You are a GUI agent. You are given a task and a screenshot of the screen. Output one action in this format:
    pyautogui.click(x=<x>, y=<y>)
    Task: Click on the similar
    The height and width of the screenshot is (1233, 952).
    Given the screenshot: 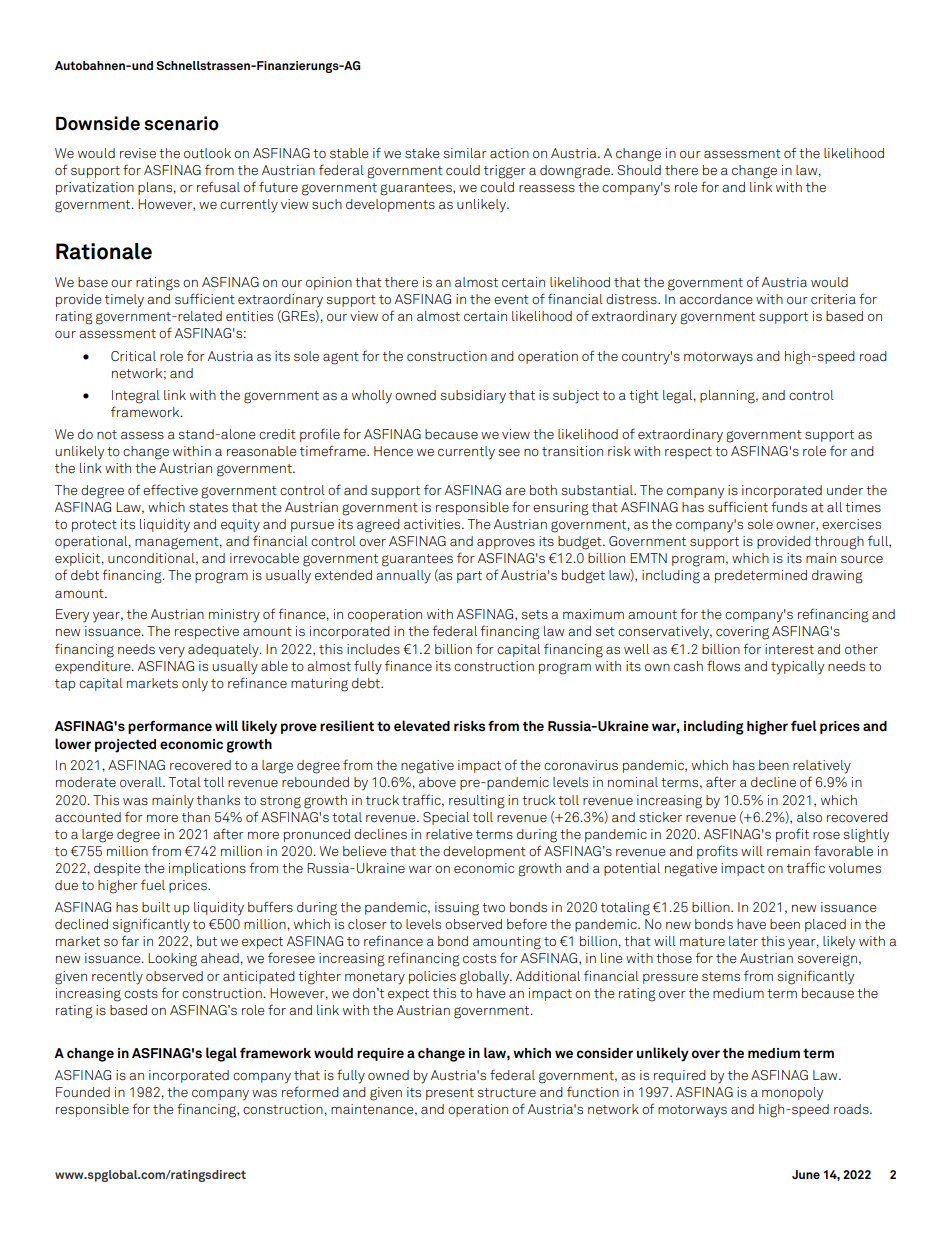 What is the action you would take?
    pyautogui.click(x=465, y=153)
